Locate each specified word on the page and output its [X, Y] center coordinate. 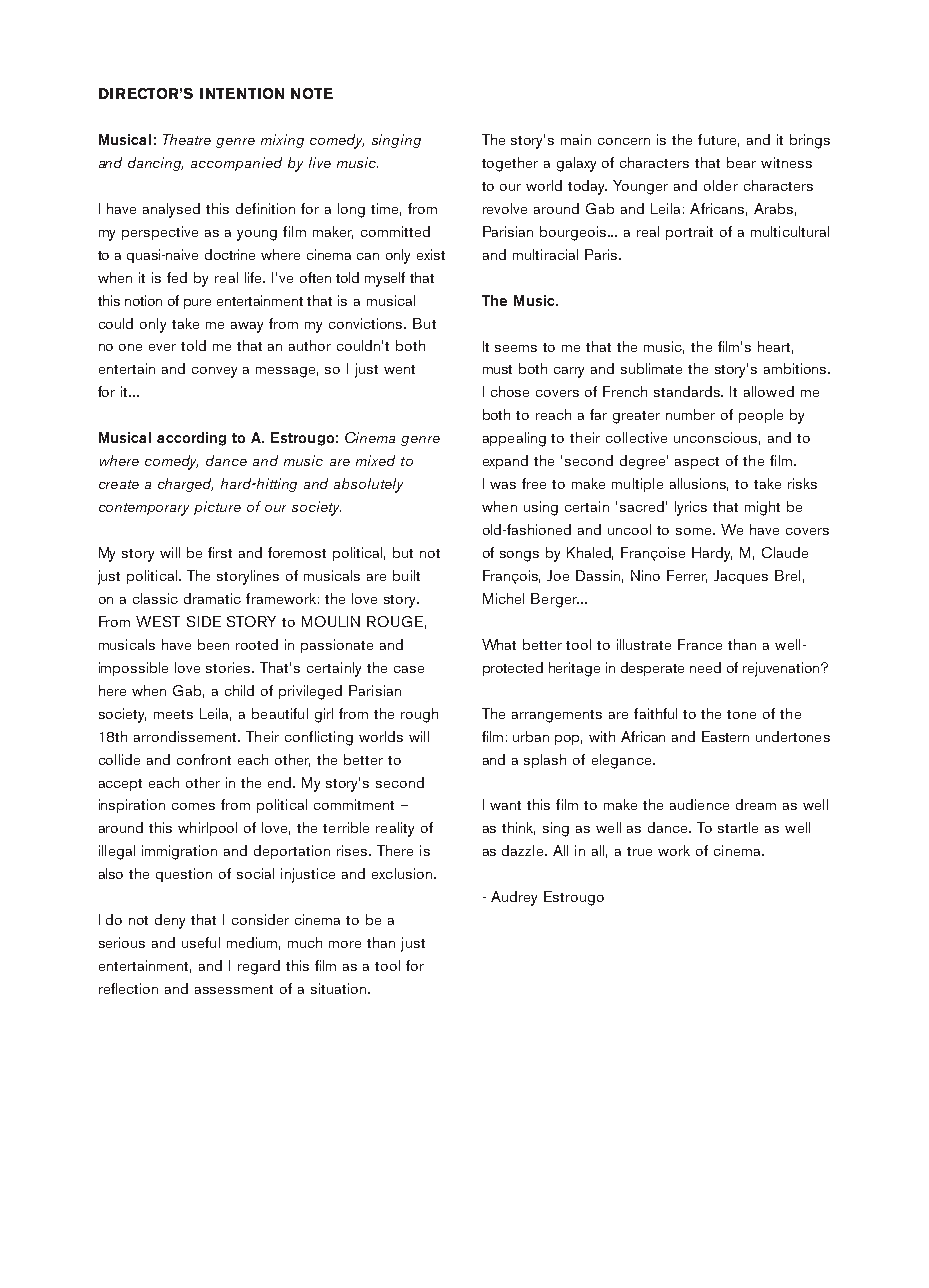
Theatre [187, 139]
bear [741, 162]
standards [688, 391]
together [510, 164]
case [409, 669]
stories [229, 667]
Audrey [514, 898]
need [705, 667]
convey [214, 372]
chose [510, 391]
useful [201, 942]
